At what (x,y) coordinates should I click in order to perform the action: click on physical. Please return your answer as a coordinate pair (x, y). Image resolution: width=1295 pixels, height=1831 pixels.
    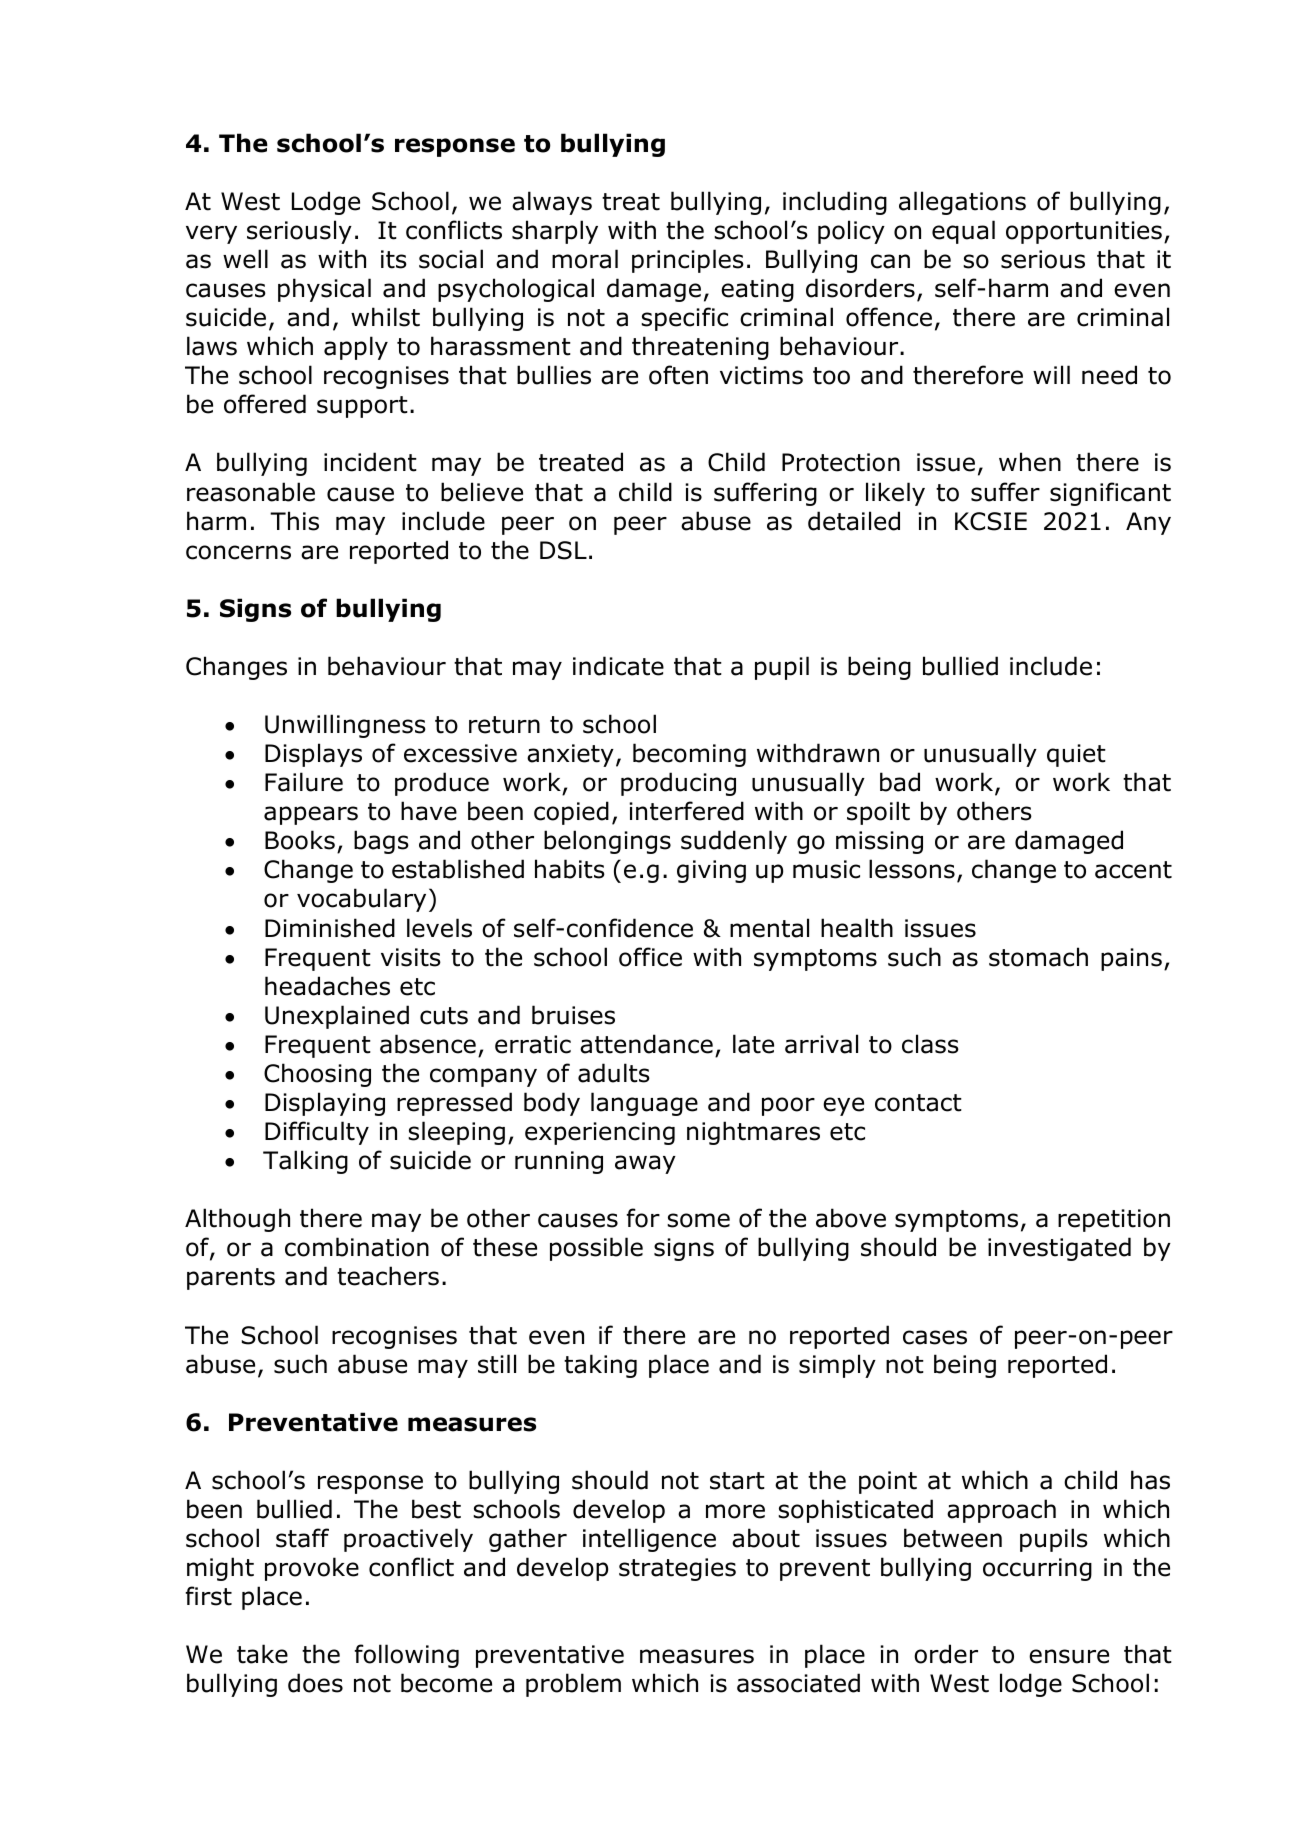
    Looking at the image, I should click on (324, 290).
